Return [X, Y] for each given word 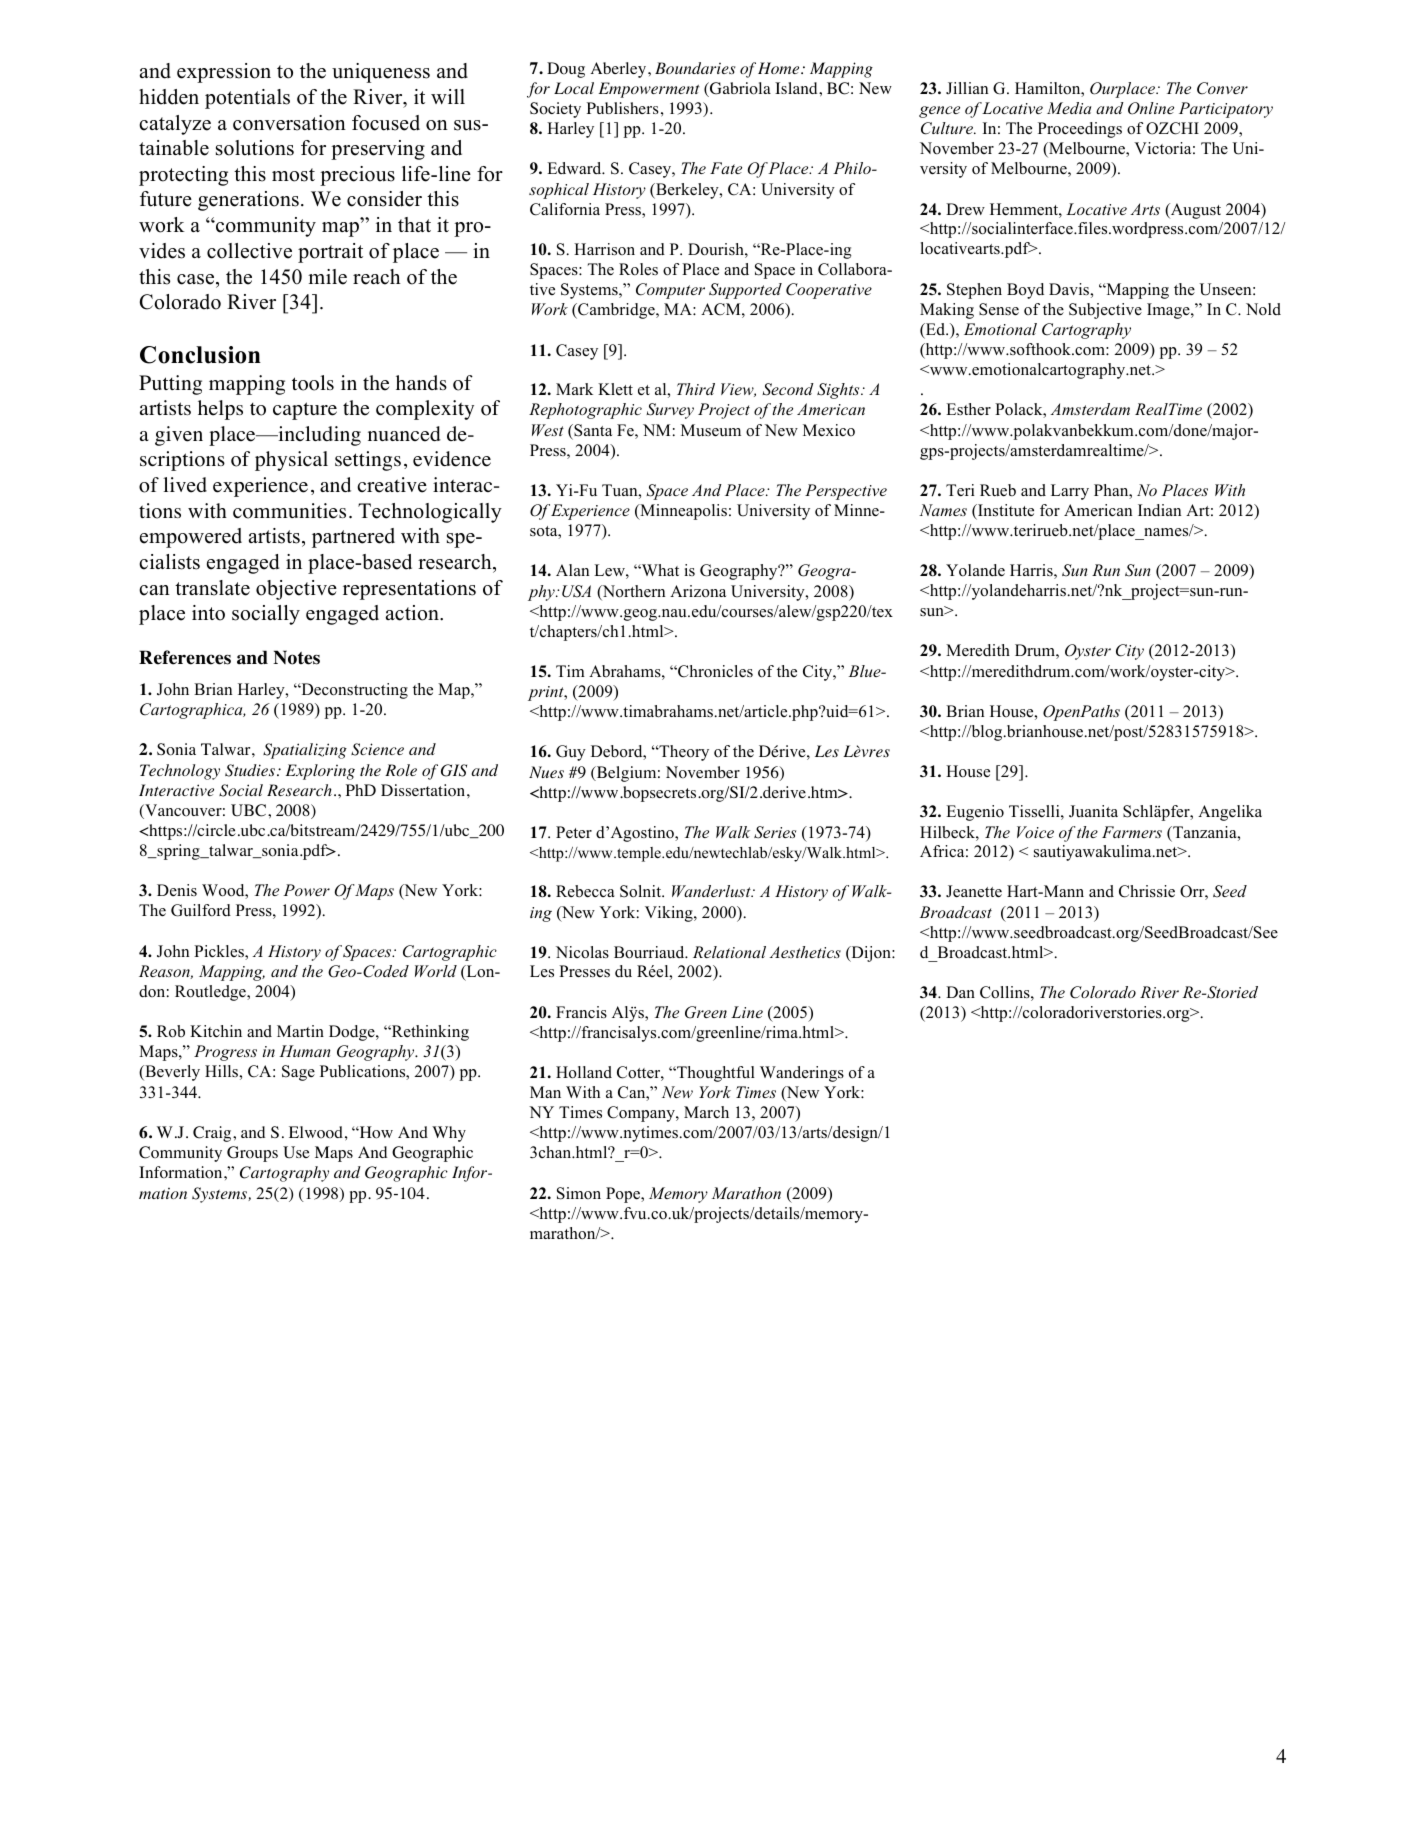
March [706, 1112]
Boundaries [695, 68]
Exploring [320, 772]
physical [291, 461]
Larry [1070, 492]
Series [775, 832]
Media [1069, 108]
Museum [711, 430]
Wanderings [802, 1074]
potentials [247, 99]
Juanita [1093, 811]
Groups [252, 1154]
